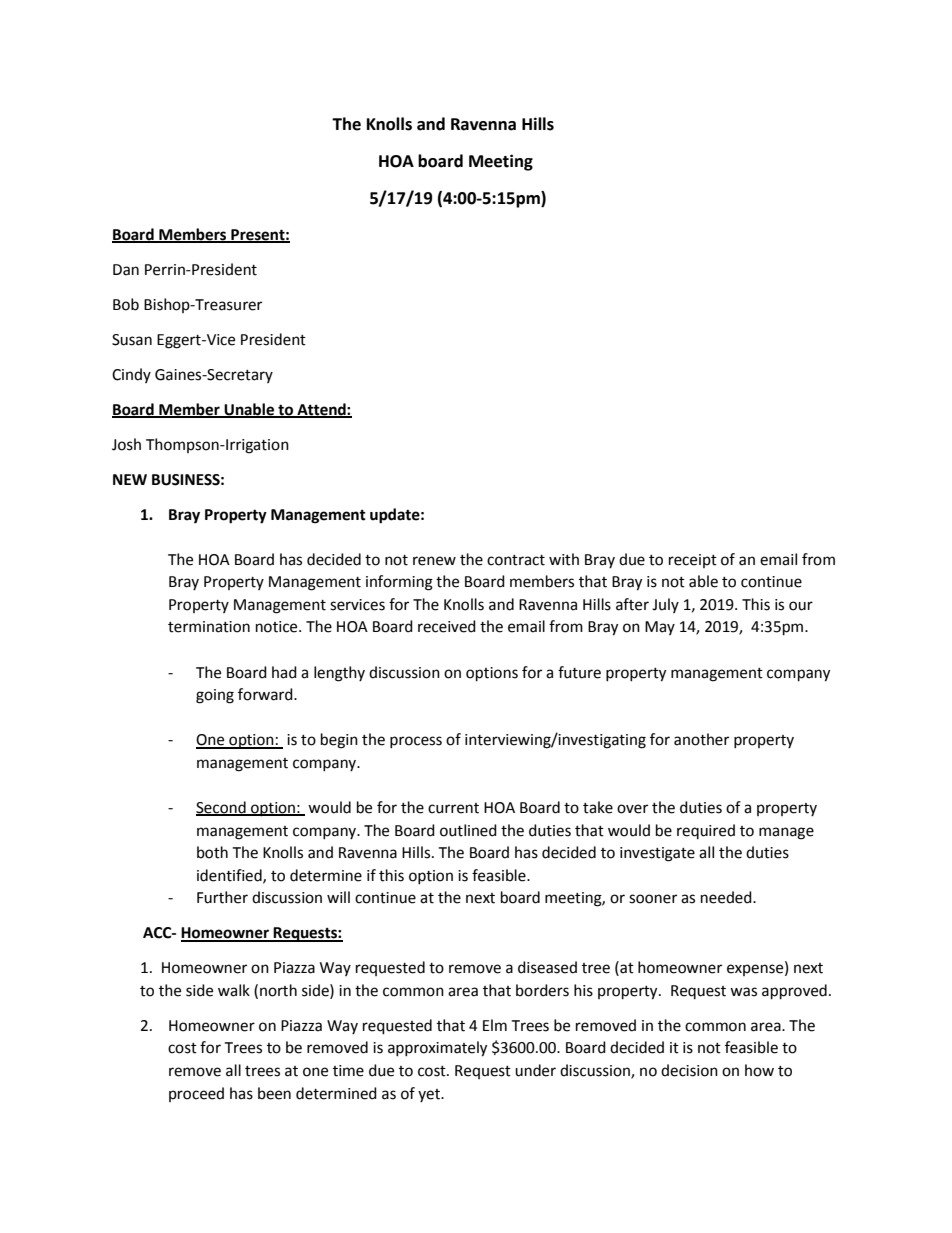  Describe the element at coordinates (215, 696) in the screenshot. I see `going` at that location.
